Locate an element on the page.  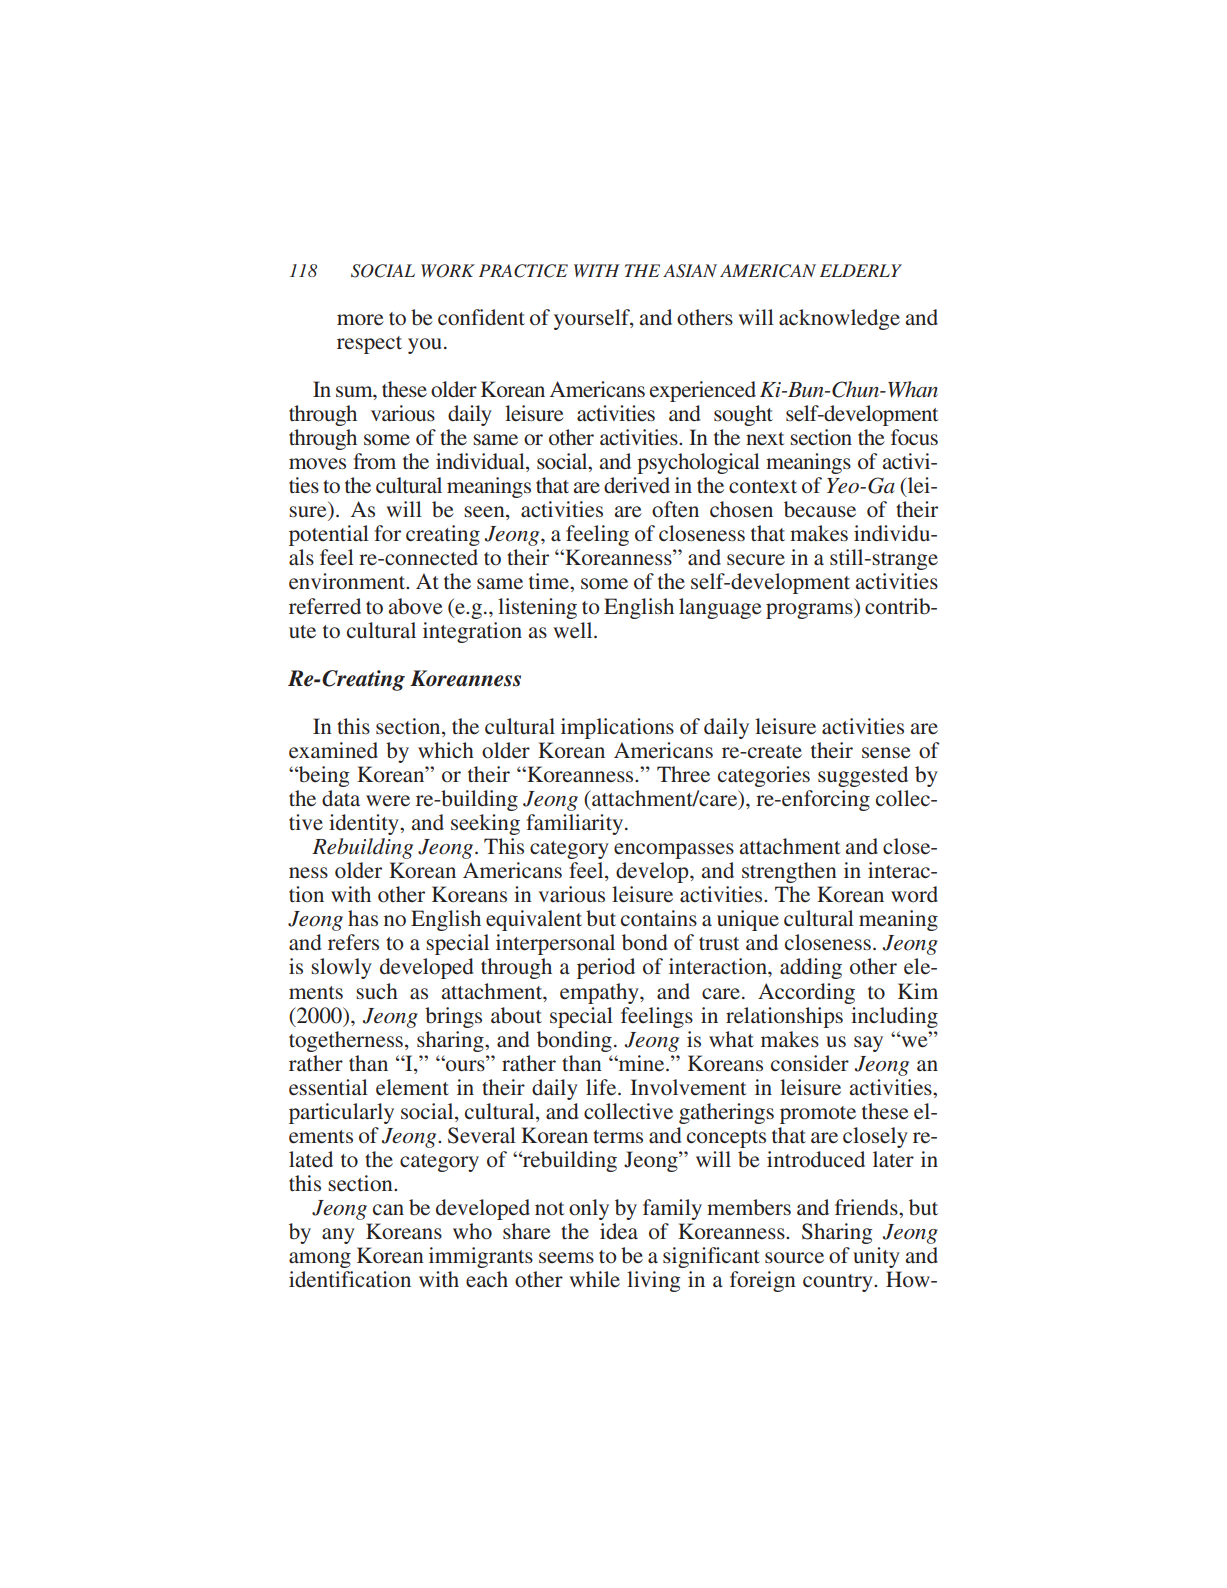
ASIAN is located at coordinates (690, 271).
